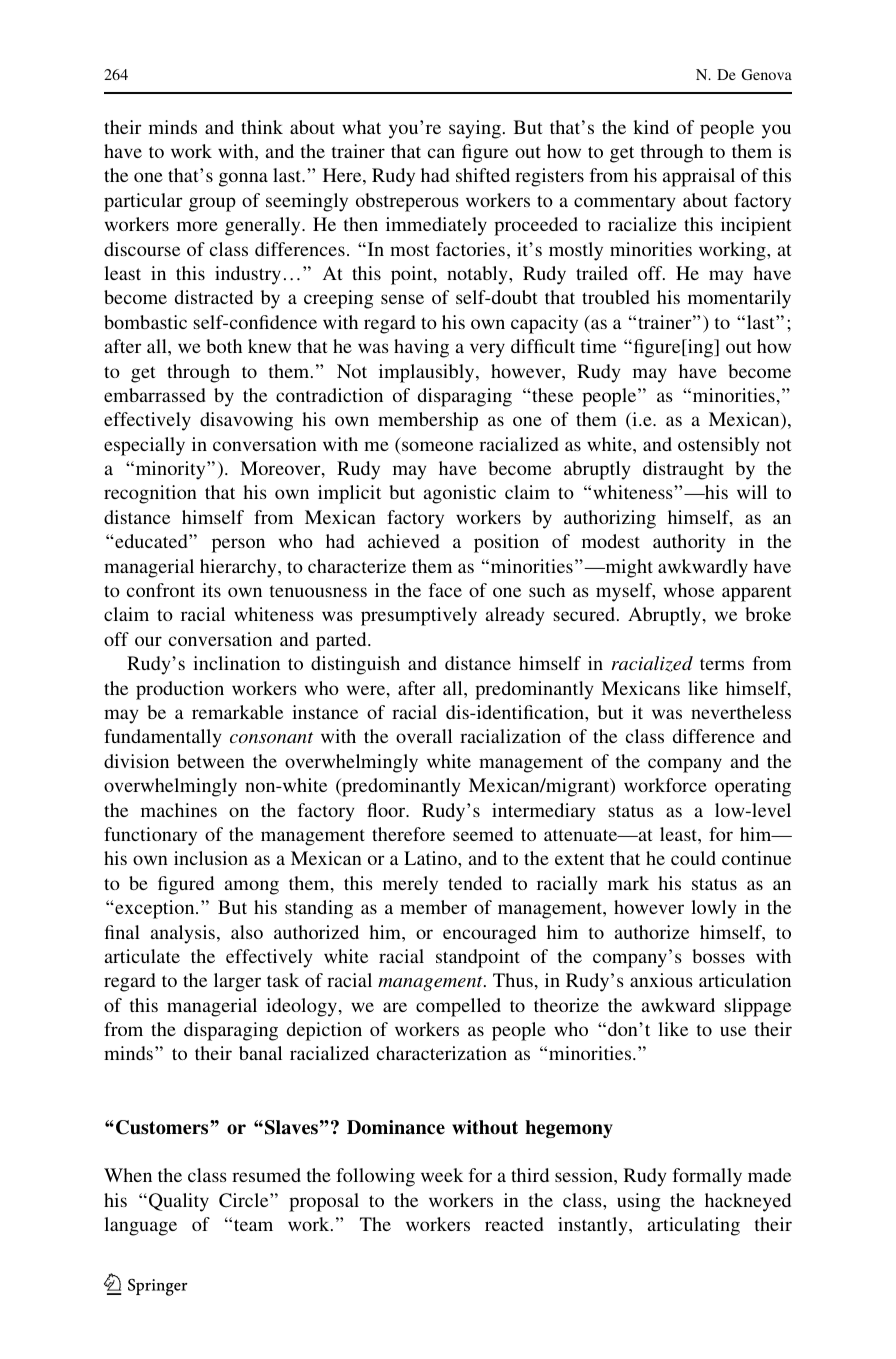 The width and height of the screenshot is (896, 1359). Describe the element at coordinates (243, 179) in the screenshot. I see `gonna` at that location.
